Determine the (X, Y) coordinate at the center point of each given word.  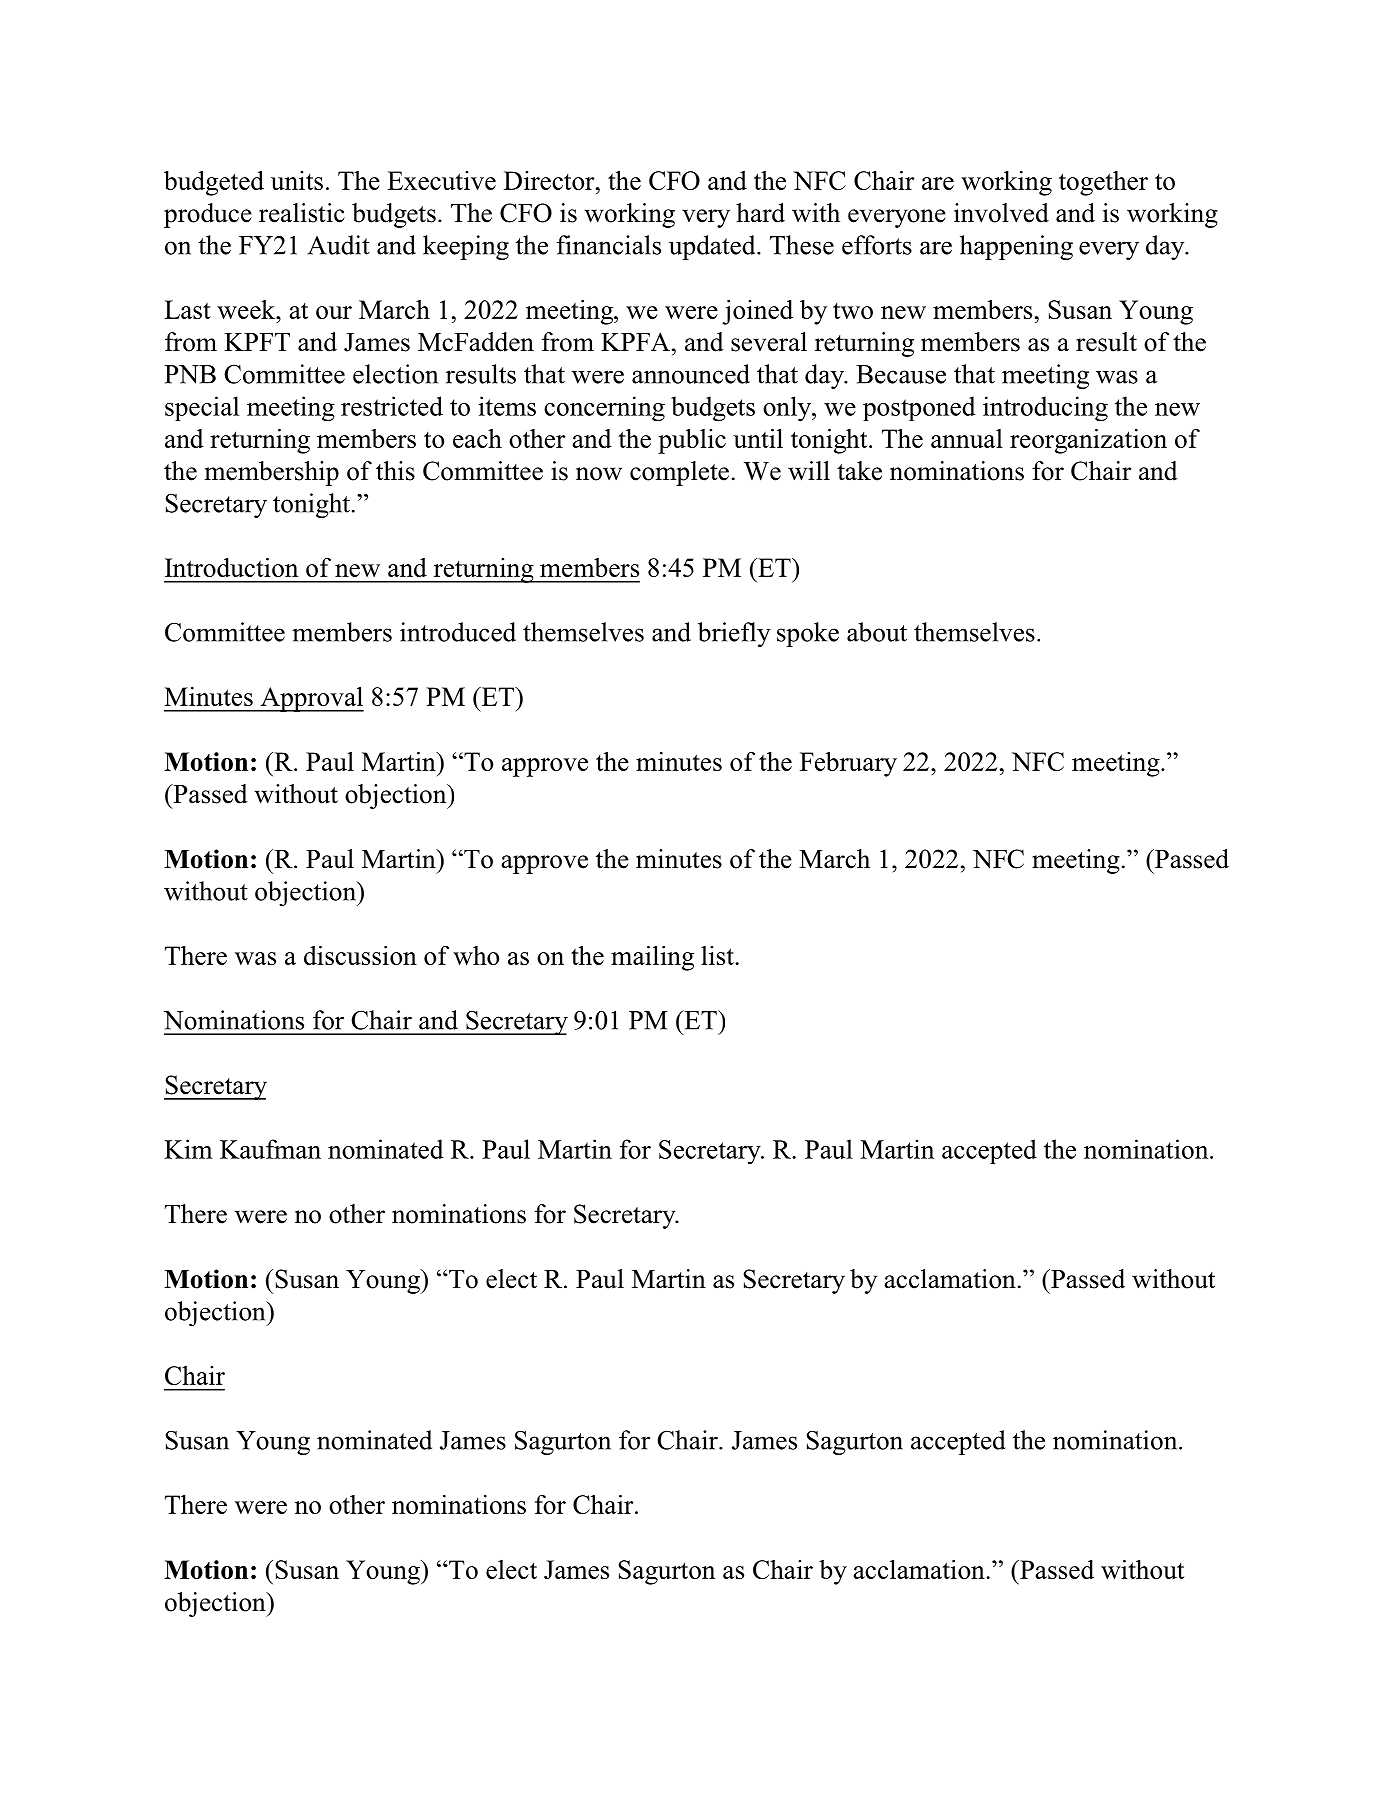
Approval (311, 699)
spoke (808, 634)
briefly (734, 634)
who (476, 955)
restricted (392, 406)
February (848, 764)
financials (609, 245)
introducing (1045, 408)
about (877, 632)
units (297, 180)
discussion (360, 955)
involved (1001, 213)
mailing (652, 958)
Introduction (231, 567)
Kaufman (270, 1149)
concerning (604, 408)
